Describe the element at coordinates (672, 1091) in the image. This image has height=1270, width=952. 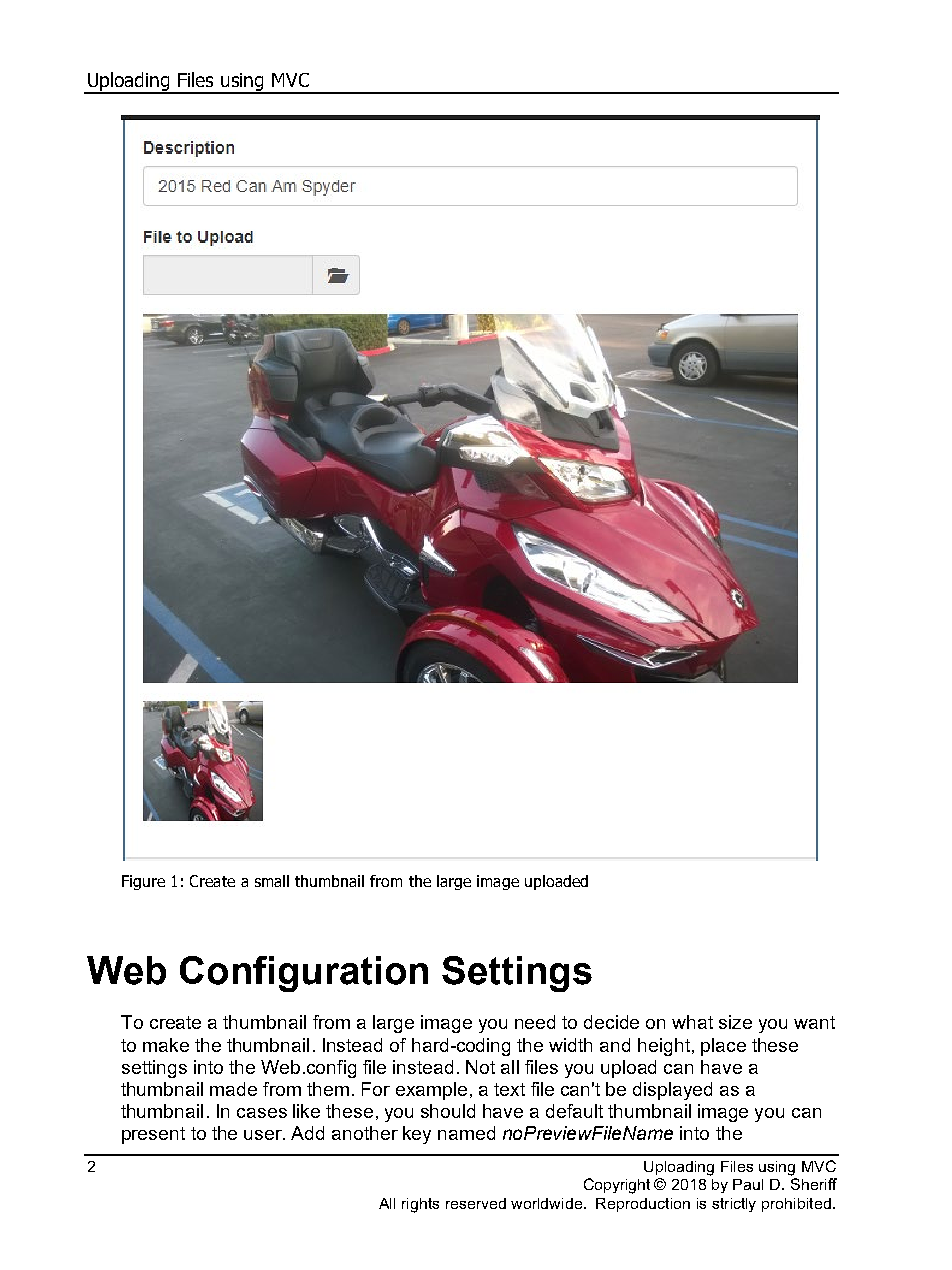
I see `displayed` at that location.
